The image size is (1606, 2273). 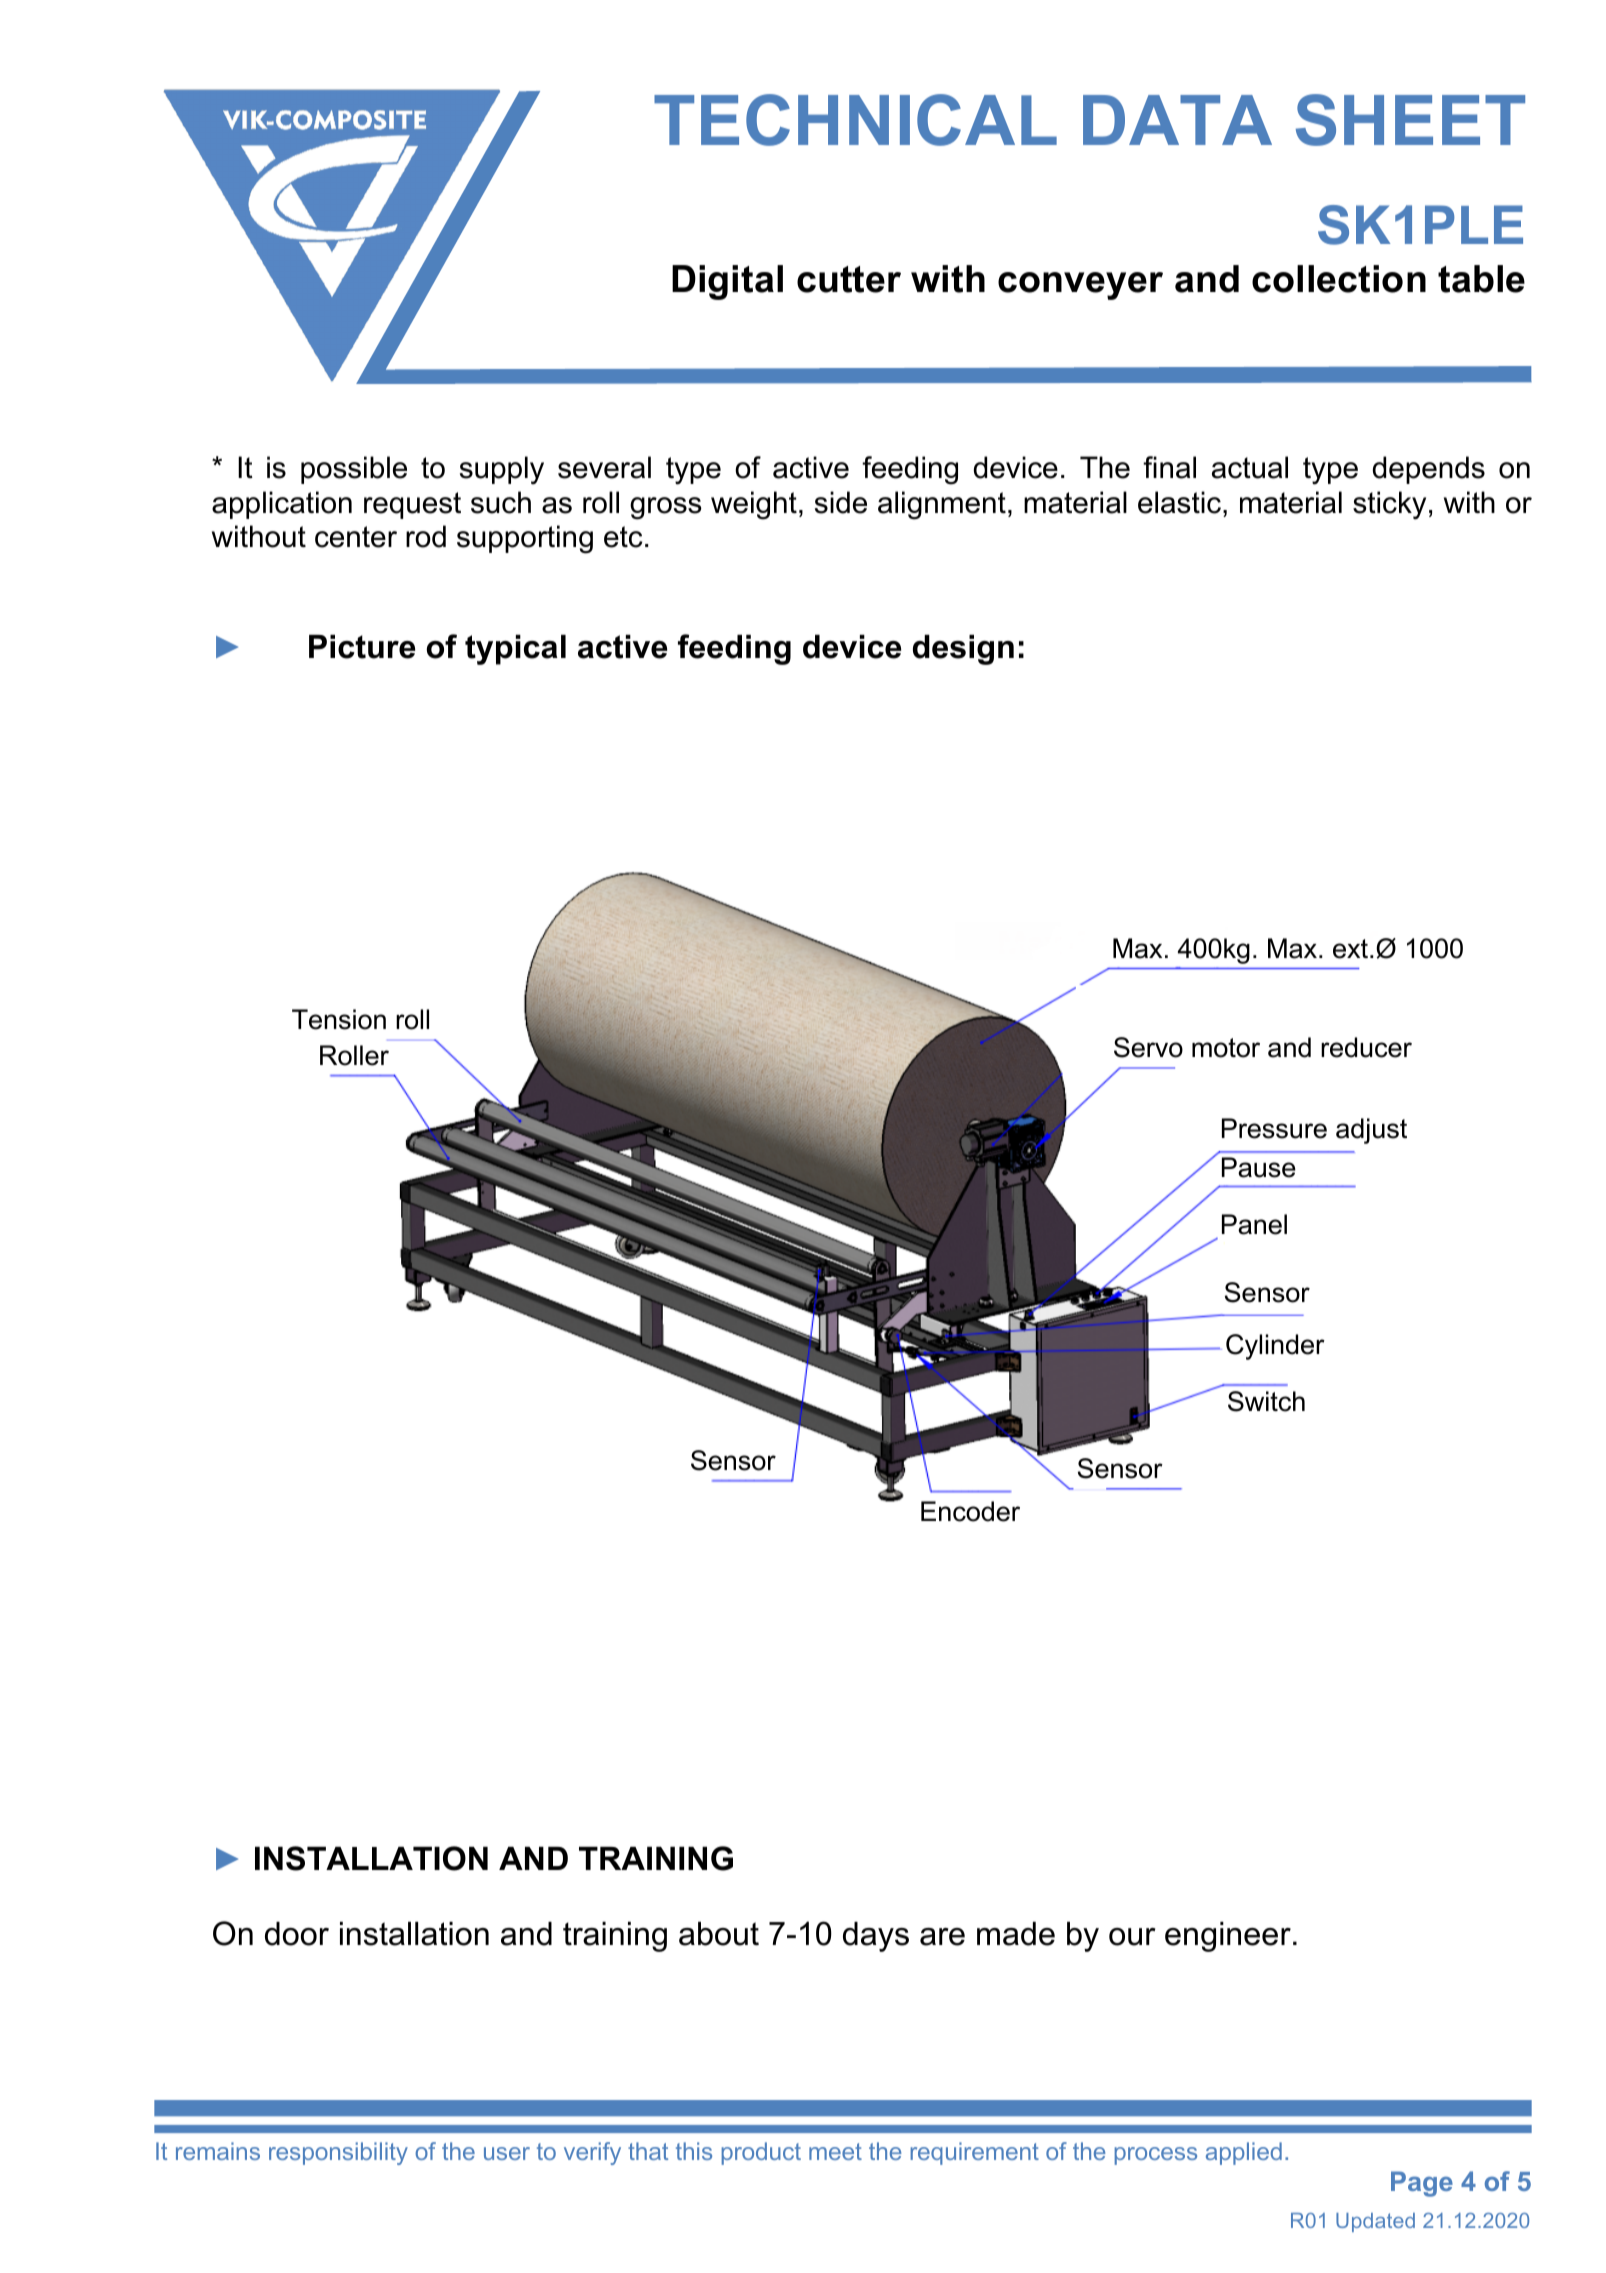 I want to click on applied, so click(x=1244, y=2153).
